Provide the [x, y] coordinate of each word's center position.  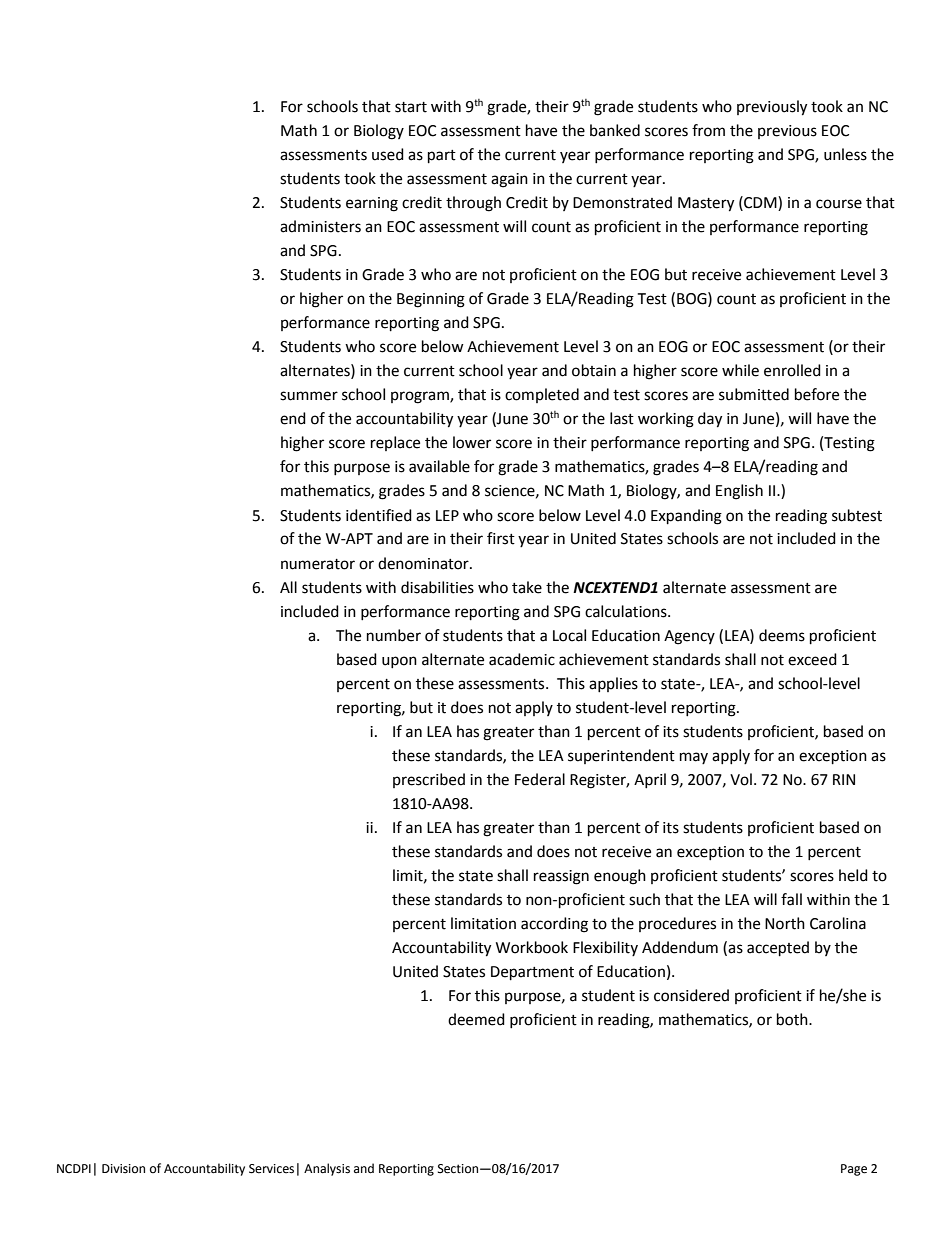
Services [271, 1169]
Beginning [431, 300]
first [501, 538]
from [708, 130]
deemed [476, 1019]
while [740, 370]
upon [399, 662]
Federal [540, 779]
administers [320, 226]
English [739, 492]
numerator [318, 564]
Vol [741, 779]
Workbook [532, 947]
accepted [778, 949]
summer [309, 396]
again [509, 180]
